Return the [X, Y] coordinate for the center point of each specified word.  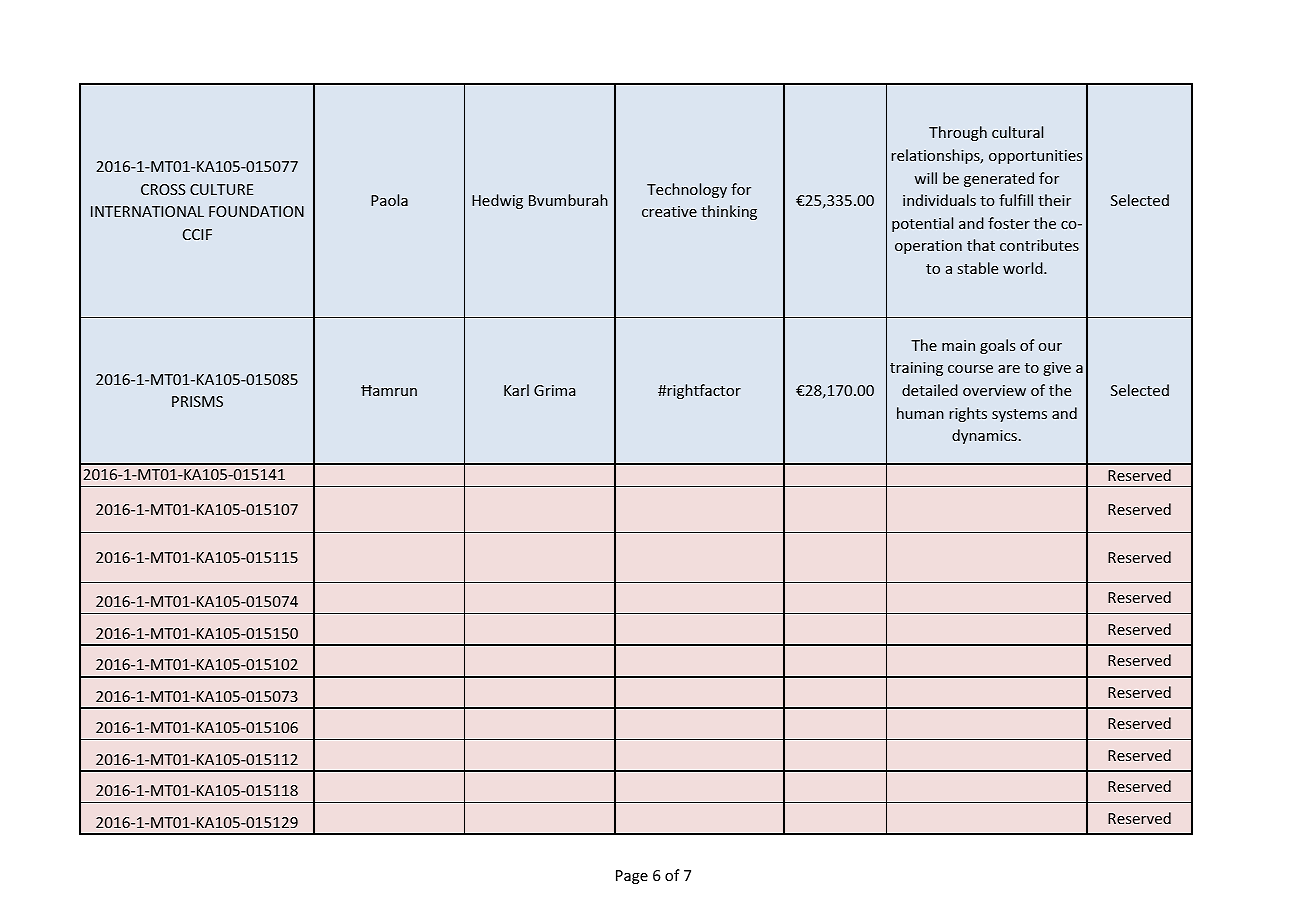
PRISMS [197, 401]
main [958, 345]
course [970, 369]
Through [958, 133]
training [916, 369]
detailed [930, 390]
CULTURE [221, 189]
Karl [516, 390]
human [920, 413]
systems [1019, 415]
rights [968, 414]
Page [632, 877]
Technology [687, 190]
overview [994, 390]
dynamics [984, 436]
